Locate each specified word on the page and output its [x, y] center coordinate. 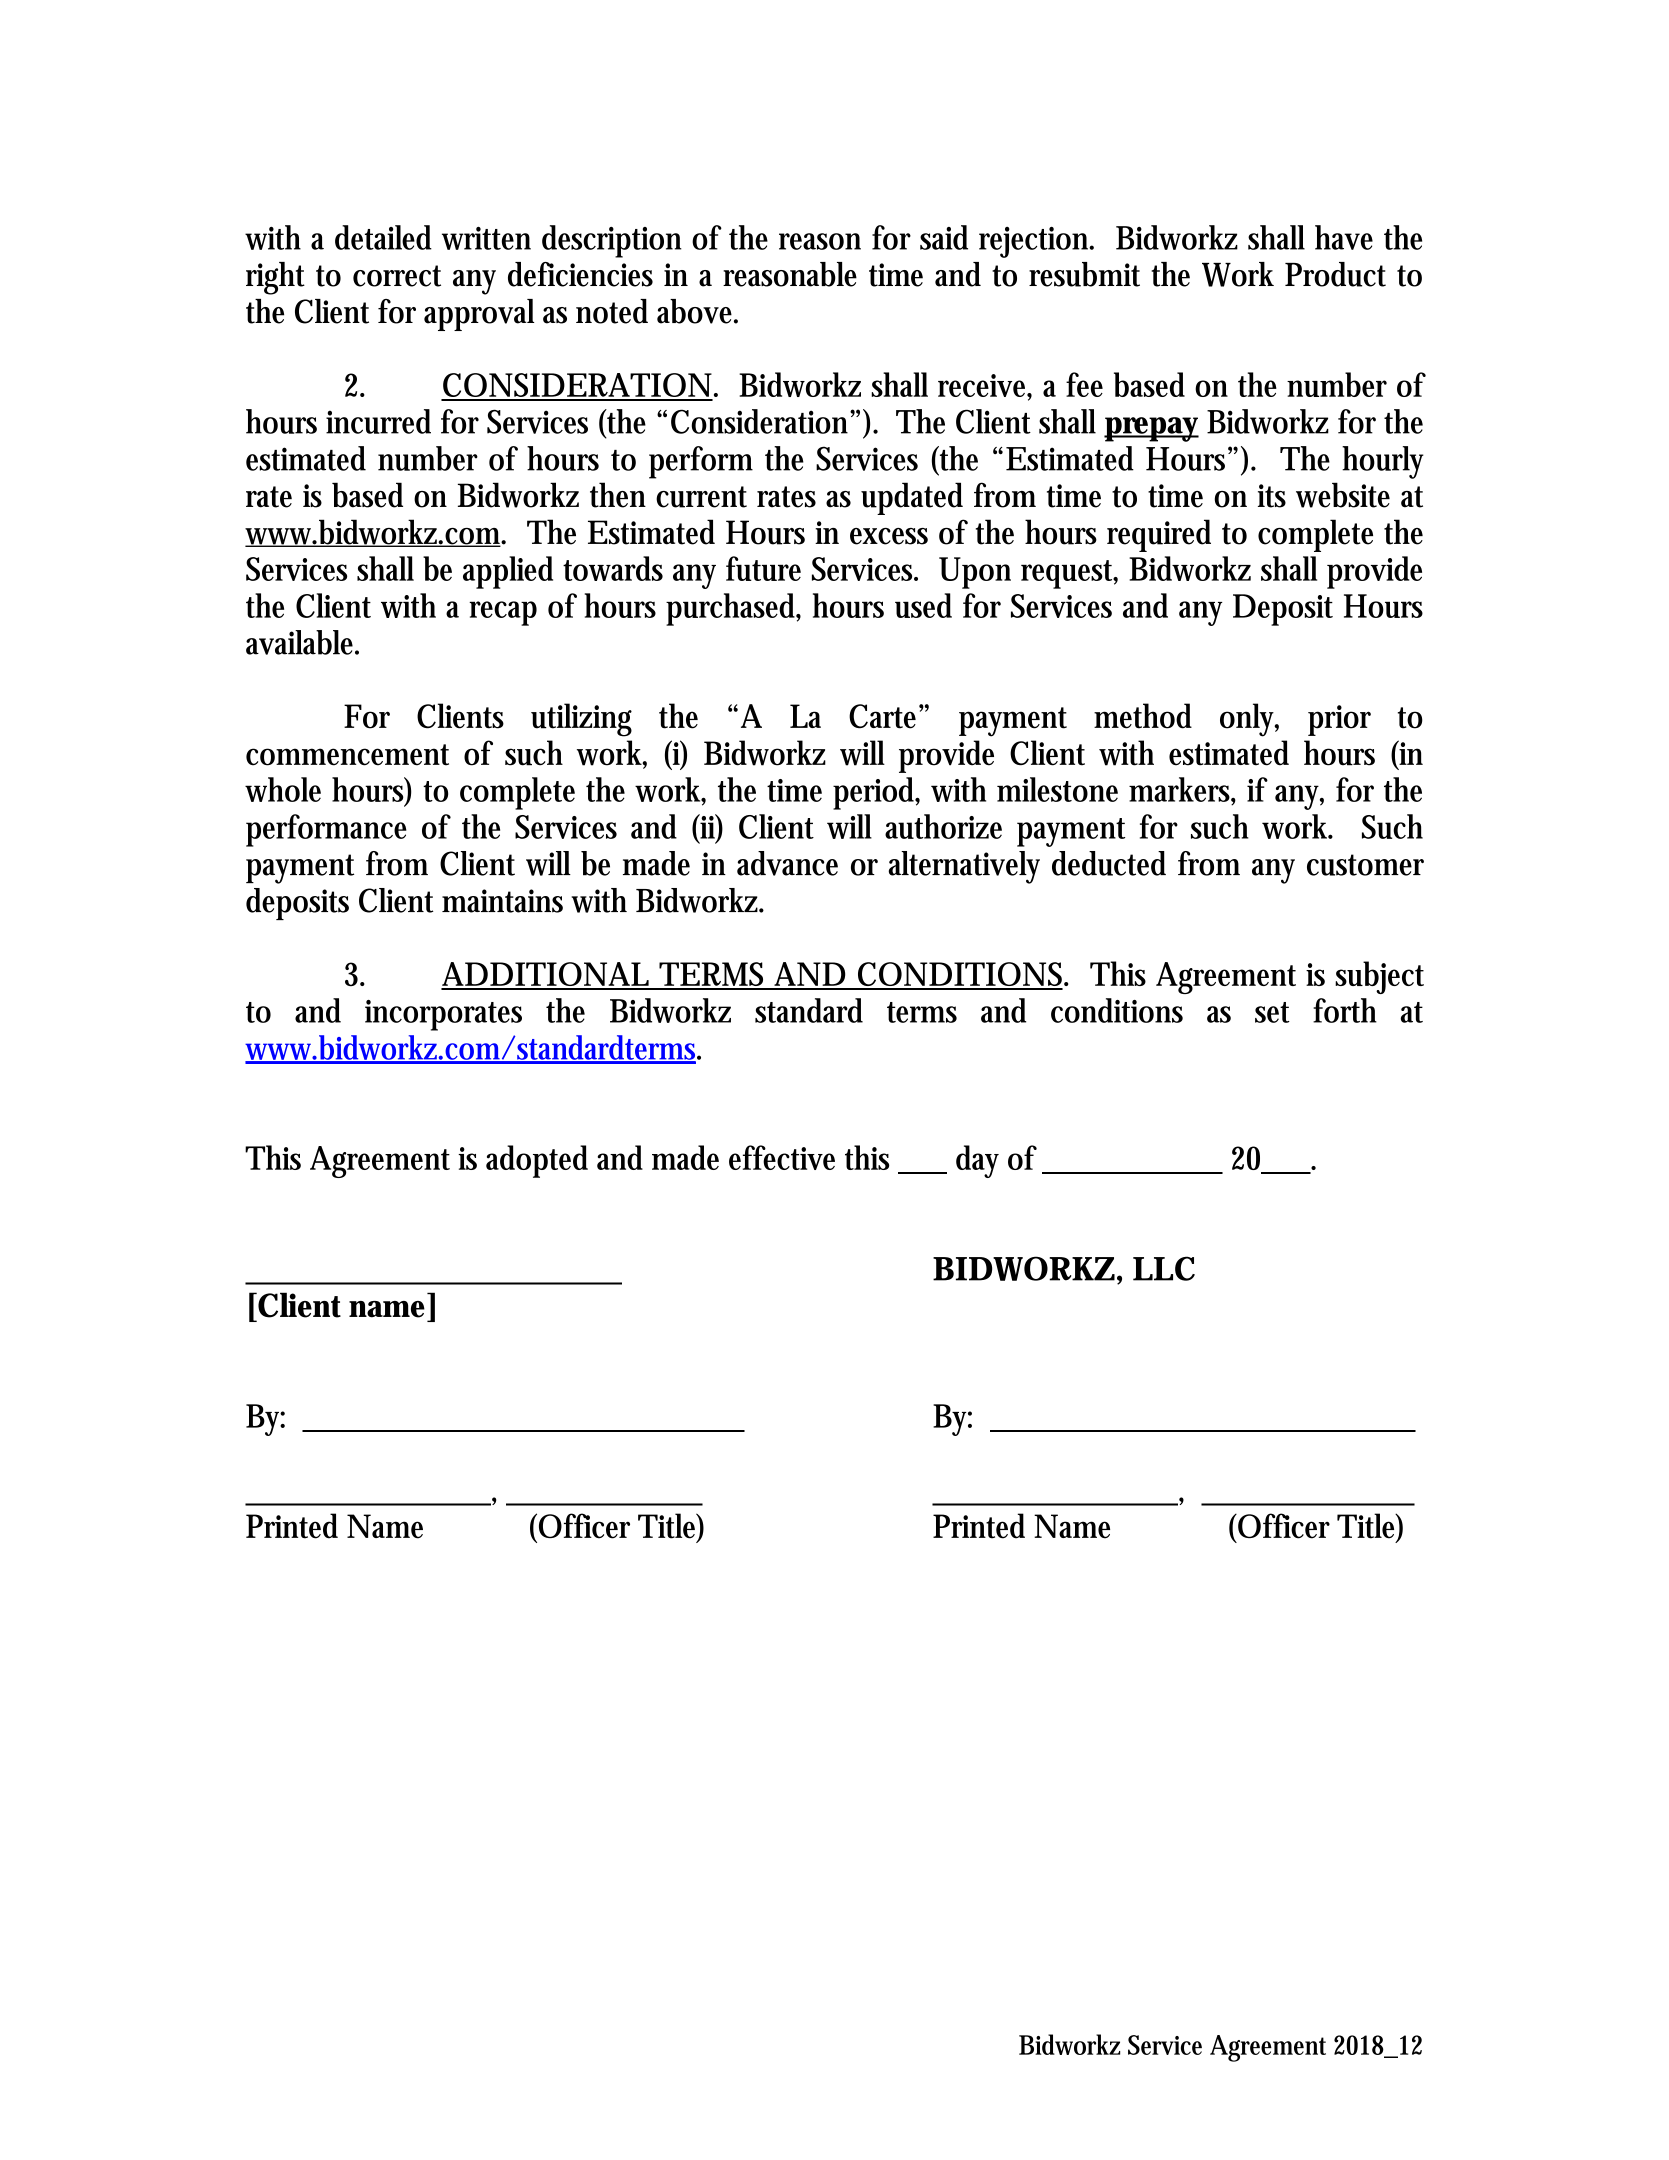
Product [1335, 274]
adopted [537, 1161]
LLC [1164, 1268]
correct [397, 276]
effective [782, 1157]
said [944, 237]
